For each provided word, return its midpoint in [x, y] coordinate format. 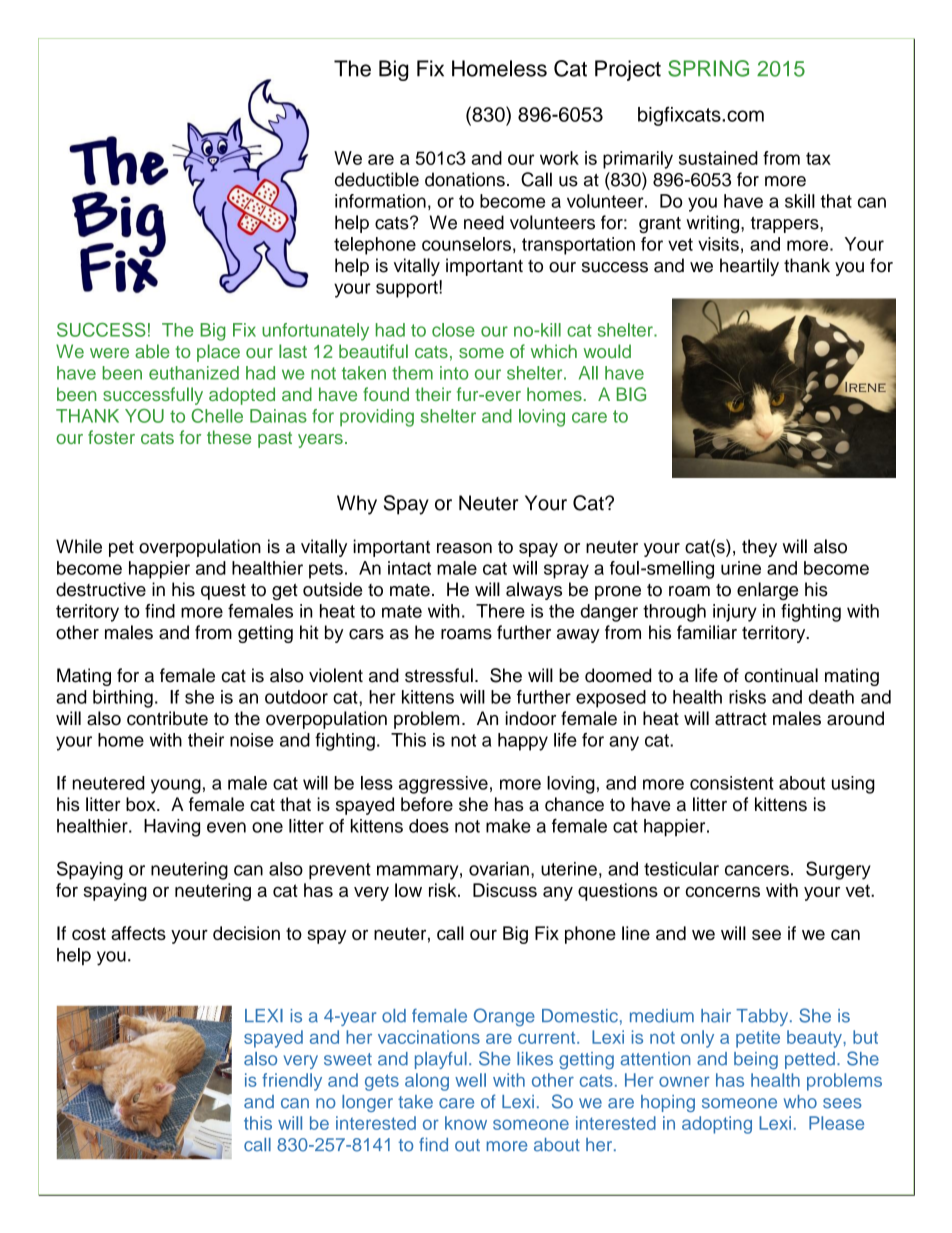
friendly [292, 1082]
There [500, 611]
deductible [377, 179]
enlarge [767, 591]
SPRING [708, 68]
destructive [101, 589]
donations [465, 179]
